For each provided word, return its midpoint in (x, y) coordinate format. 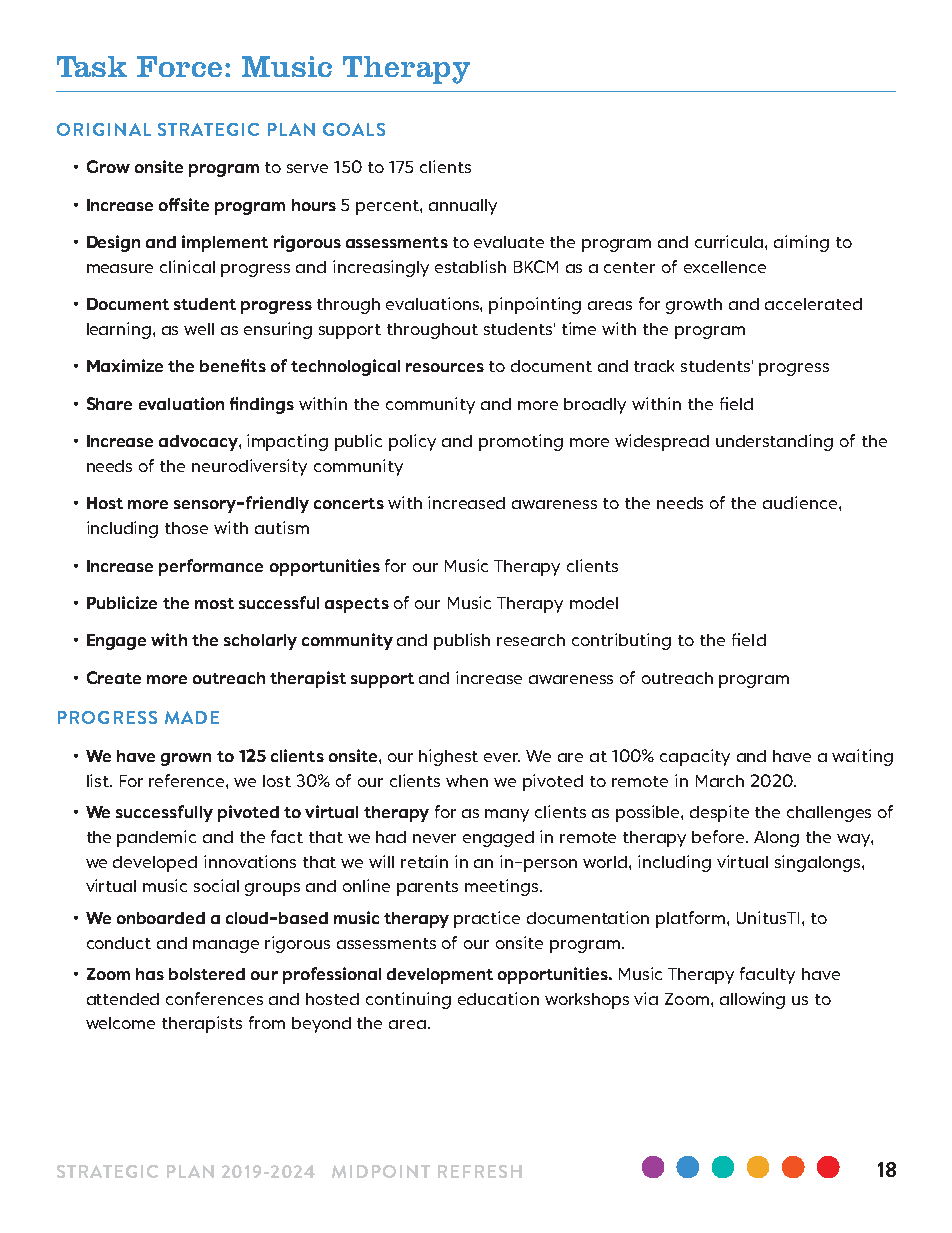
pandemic (156, 838)
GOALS (354, 129)
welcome (120, 1023)
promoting (521, 442)
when (467, 781)
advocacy (199, 443)
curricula (730, 241)
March (720, 781)
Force (179, 66)
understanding (774, 442)
